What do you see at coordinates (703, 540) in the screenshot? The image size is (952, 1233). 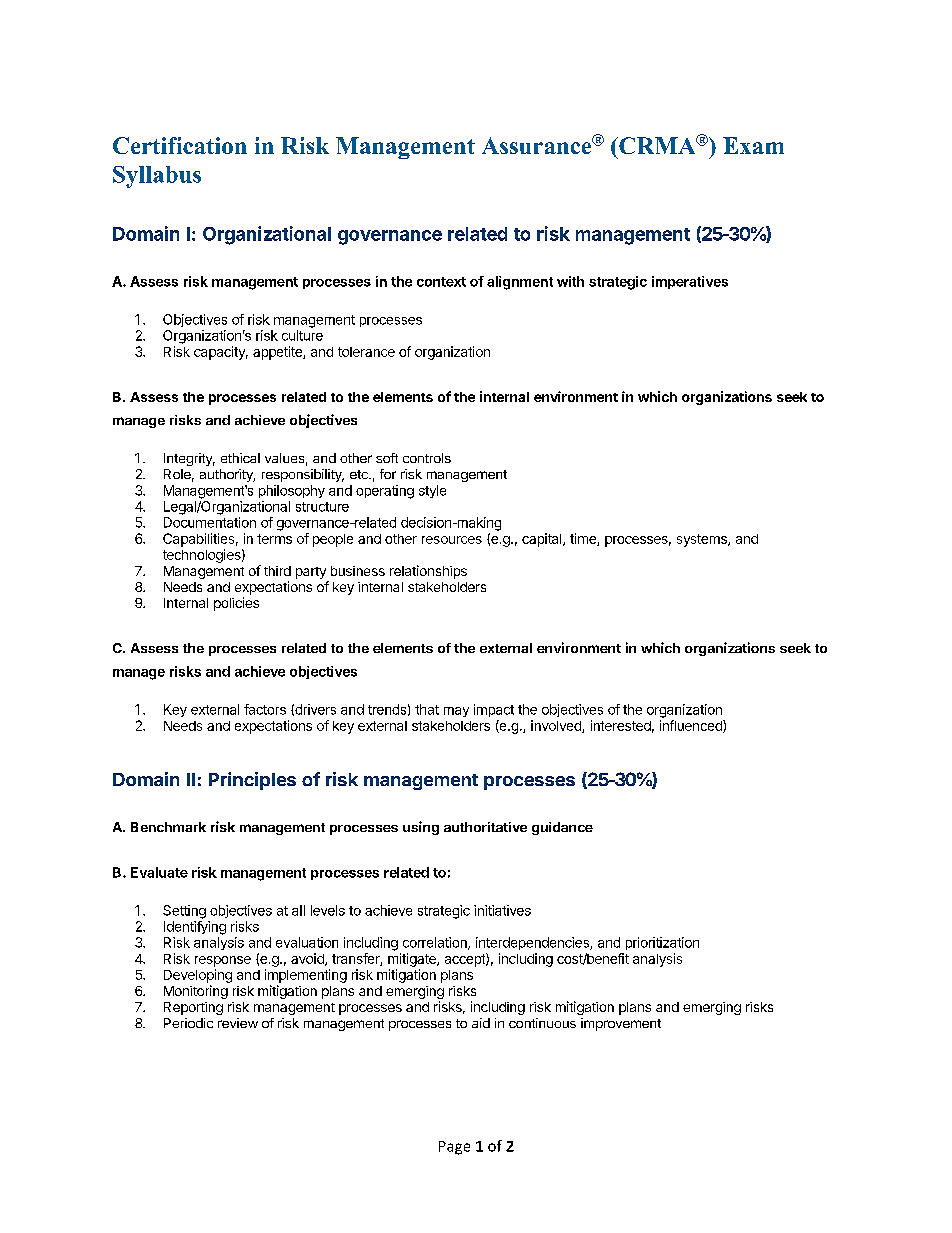 I see `systems` at bounding box center [703, 540].
